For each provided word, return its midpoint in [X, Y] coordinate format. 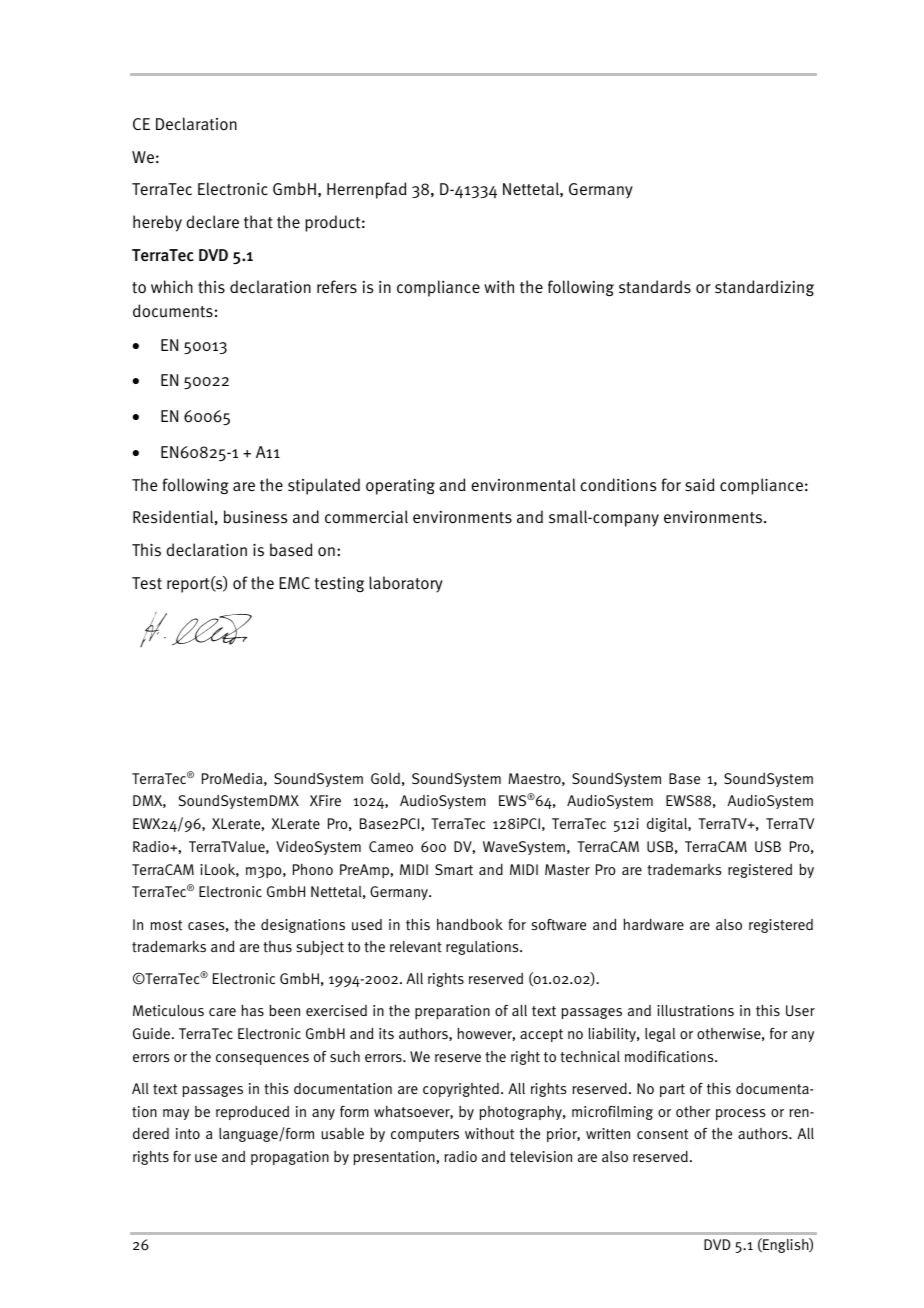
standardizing [764, 288]
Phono [313, 869]
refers [337, 287]
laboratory [406, 584]
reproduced [252, 1113]
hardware [653, 924]
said [700, 485]
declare [213, 221]
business [255, 517]
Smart [454, 870]
